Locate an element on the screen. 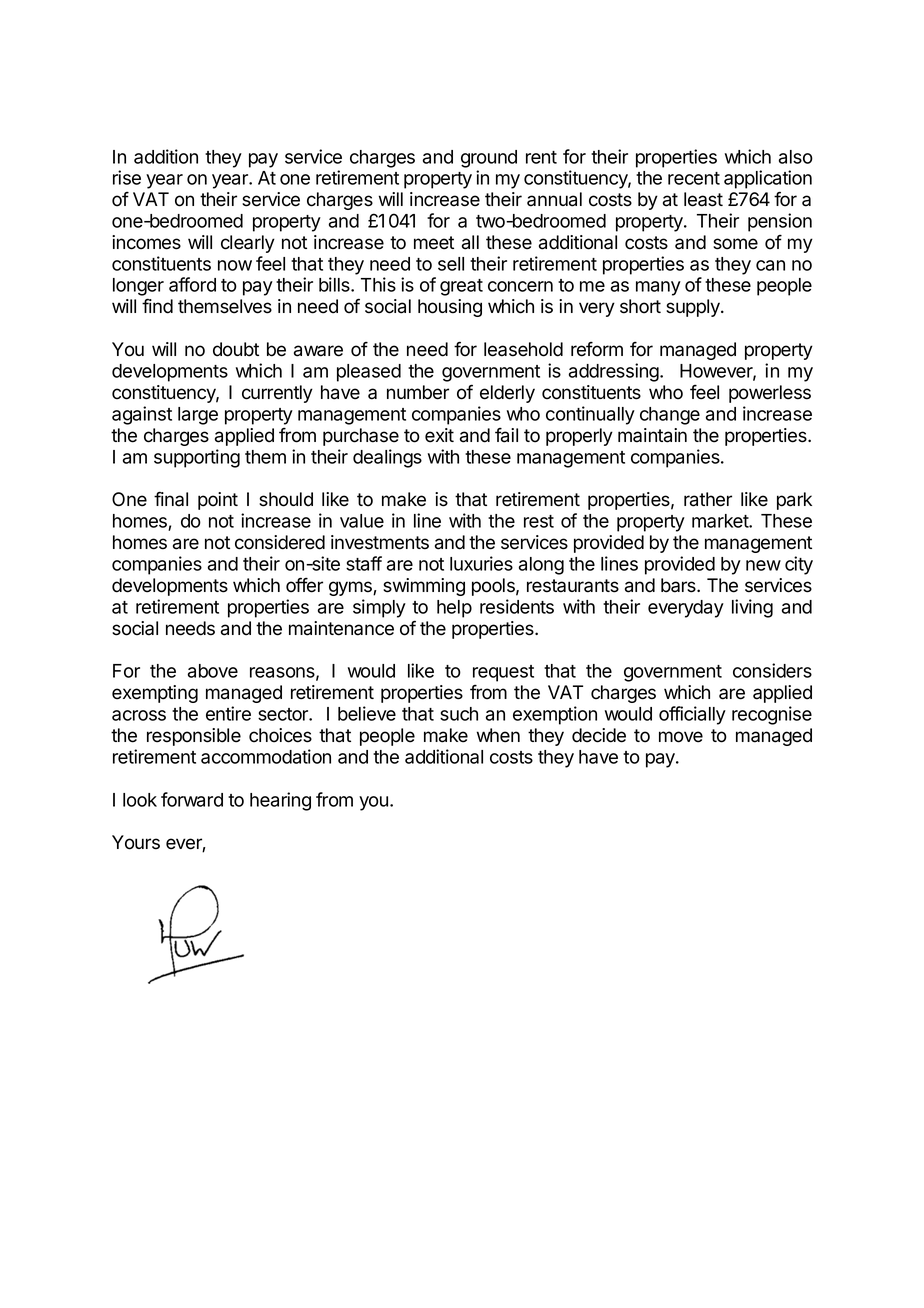 The image size is (924, 1308). rise is located at coordinates (127, 177).
